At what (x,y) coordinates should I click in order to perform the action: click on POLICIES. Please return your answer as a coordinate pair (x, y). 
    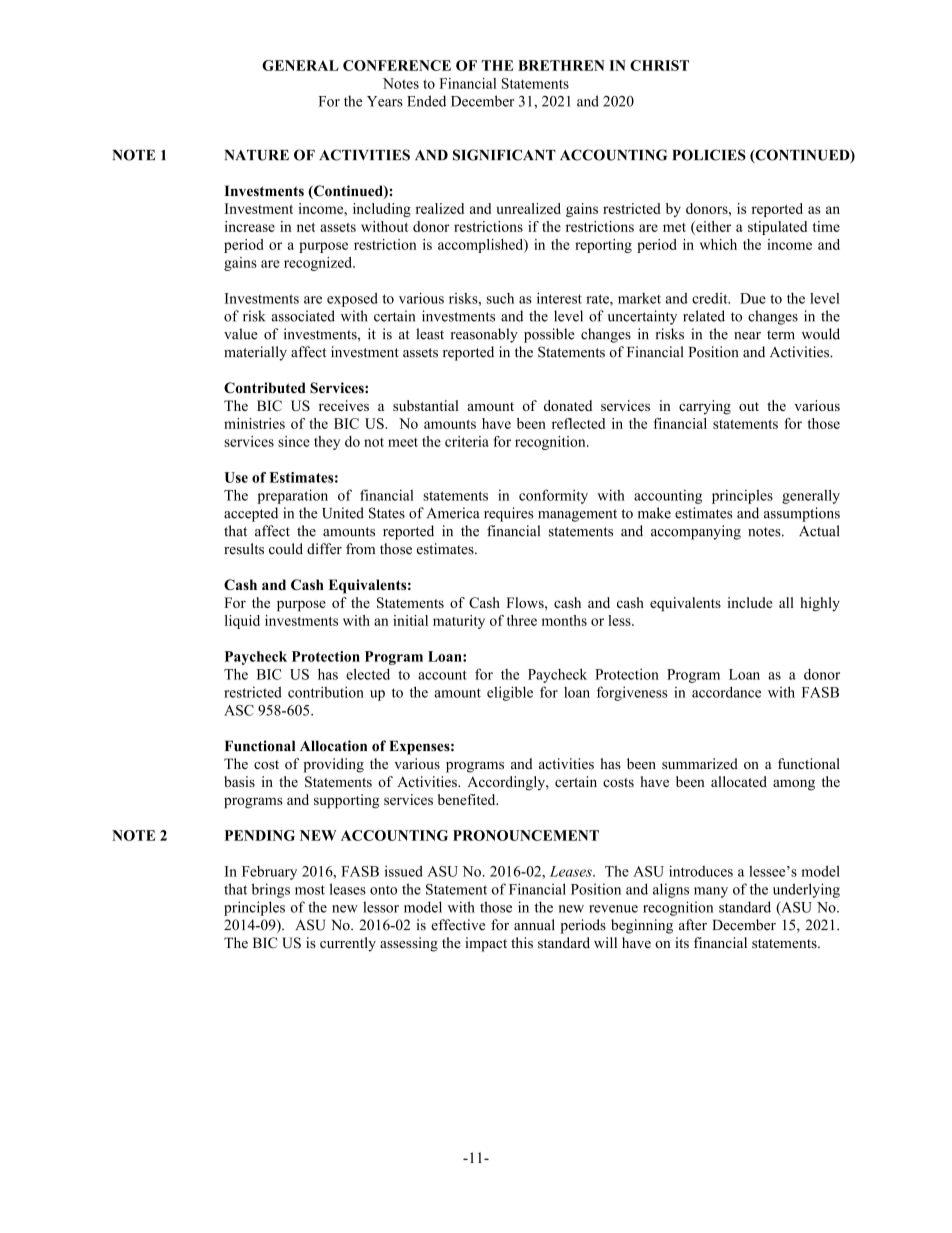
    Looking at the image, I should click on (709, 155).
